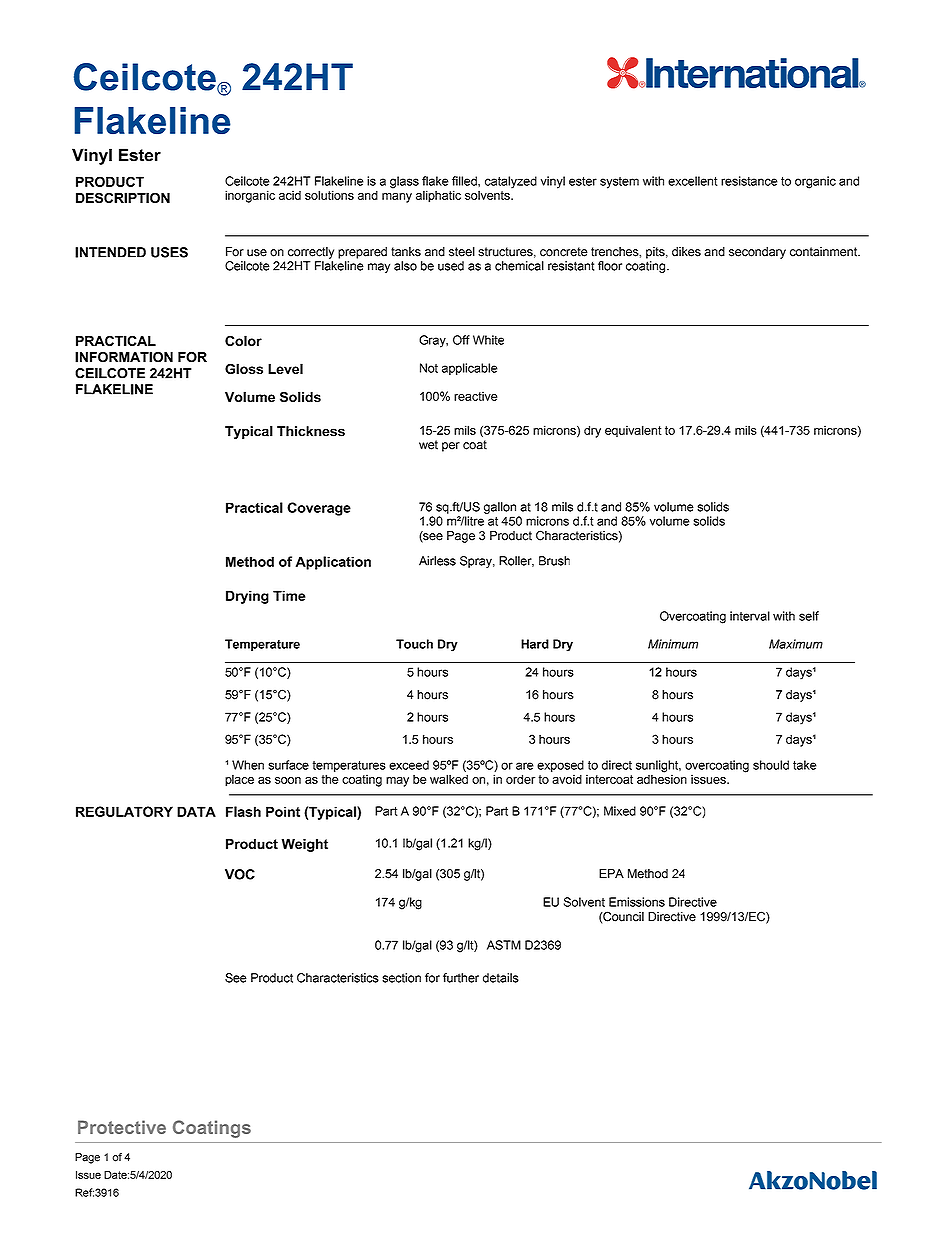  Describe the element at coordinates (449, 779) in the screenshot. I see `walked` at that location.
